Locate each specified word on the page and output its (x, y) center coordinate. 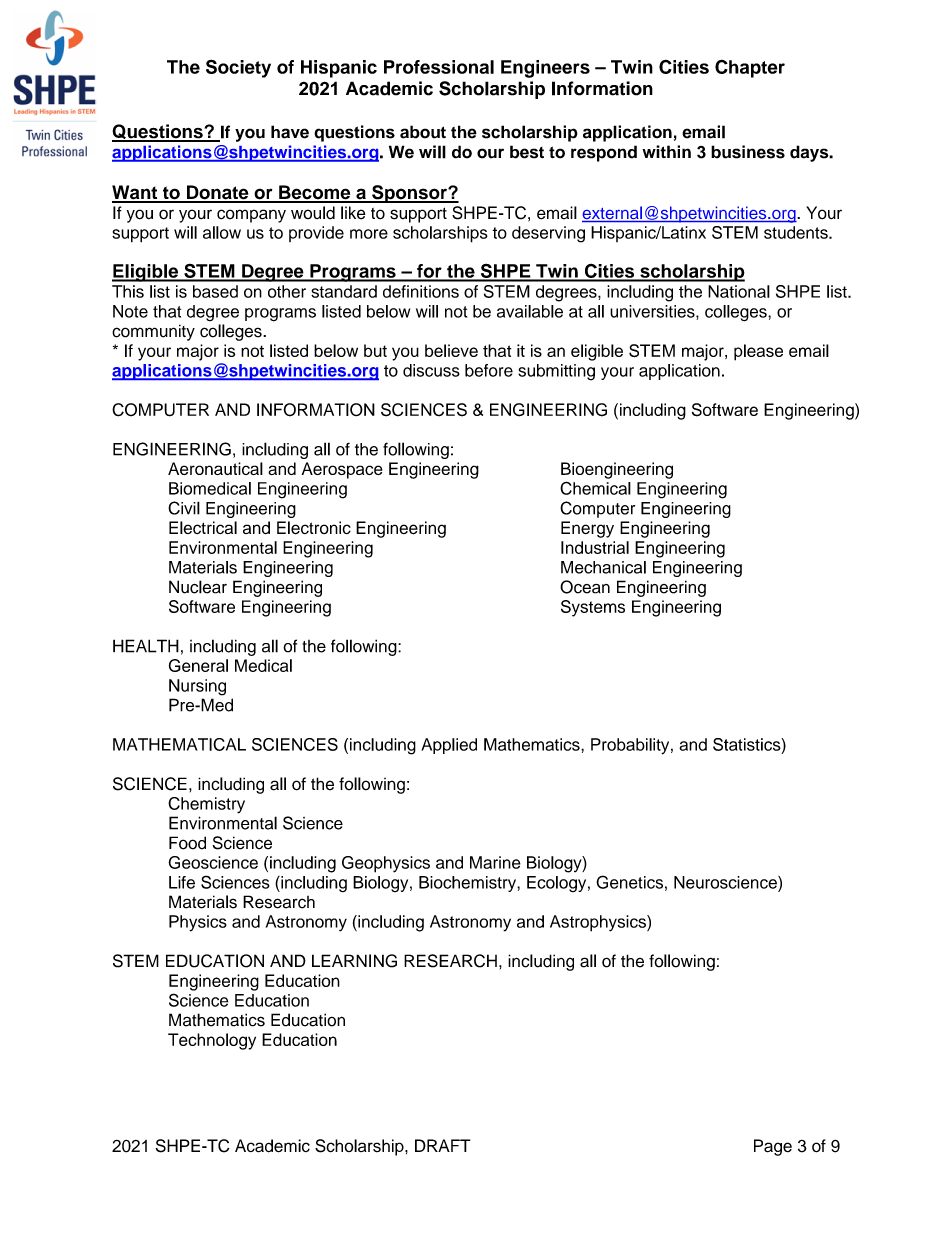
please (758, 352)
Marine (495, 862)
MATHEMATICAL (179, 744)
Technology (212, 1041)
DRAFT (443, 1145)
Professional (439, 67)
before (489, 370)
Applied (449, 746)
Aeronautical (215, 468)
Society (238, 68)
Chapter (750, 68)
